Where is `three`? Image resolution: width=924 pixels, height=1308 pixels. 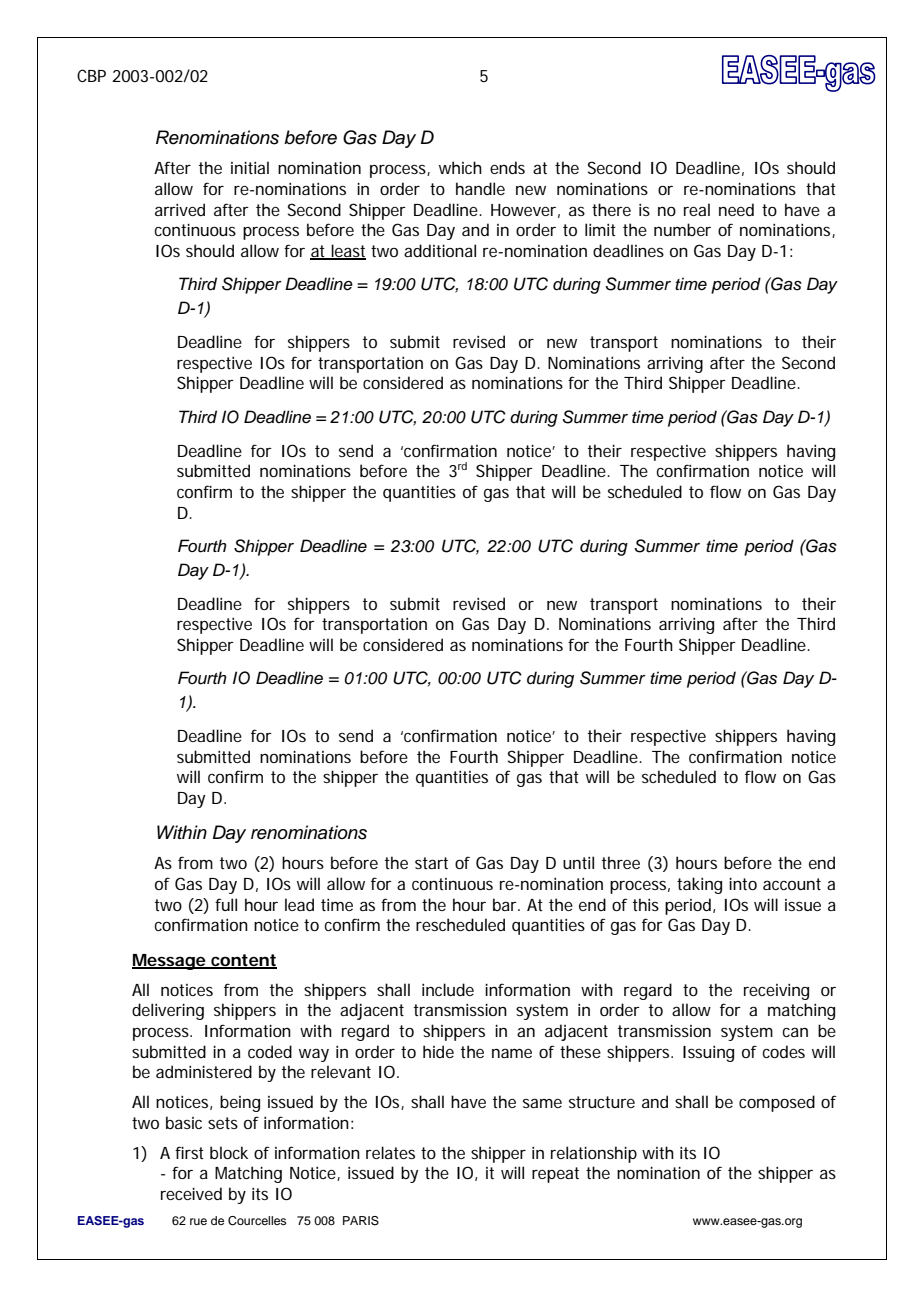 three is located at coordinates (621, 862).
